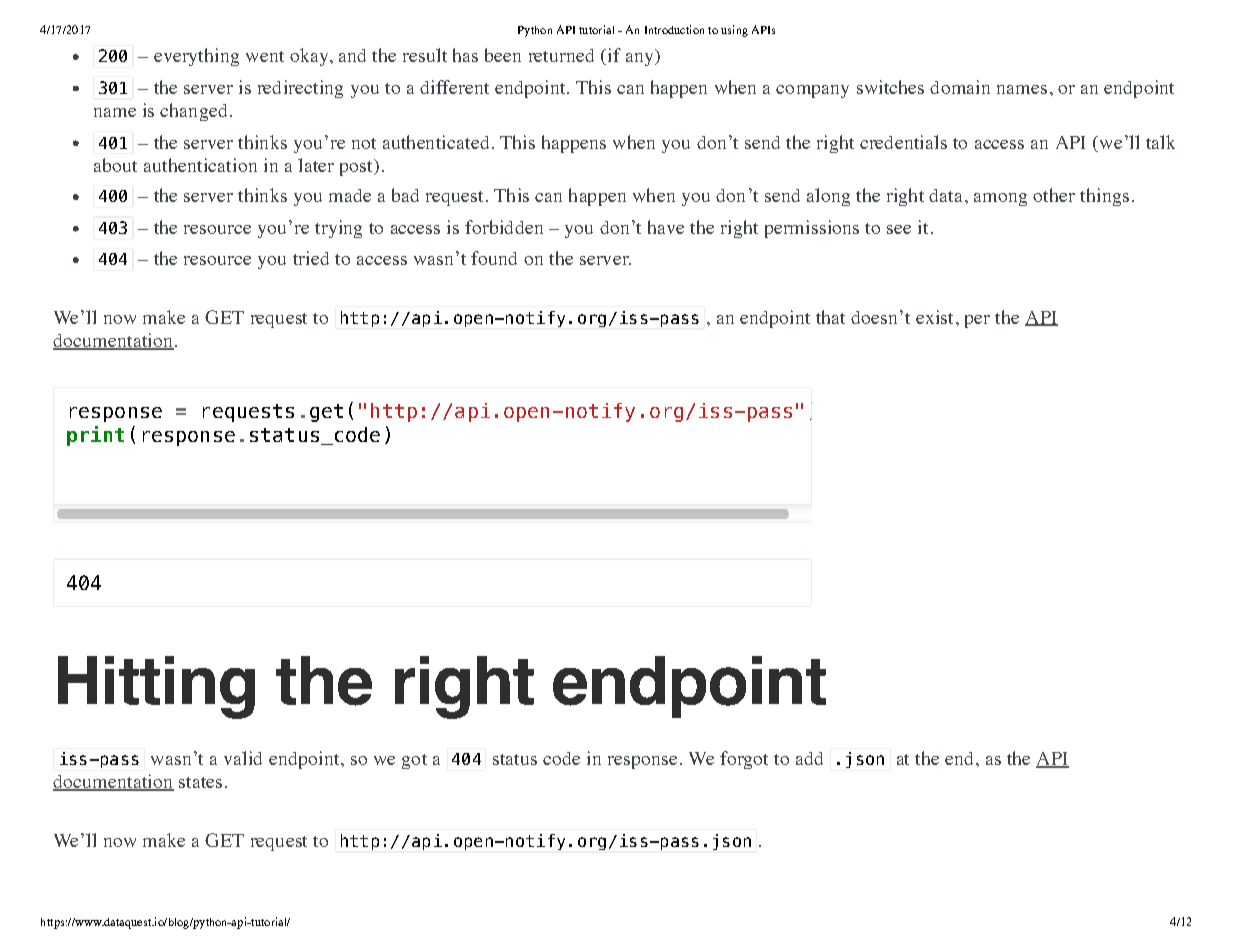 The width and height of the screenshot is (1233, 952). What do you see at coordinates (744, 760) in the screenshot?
I see `forgot` at bounding box center [744, 760].
